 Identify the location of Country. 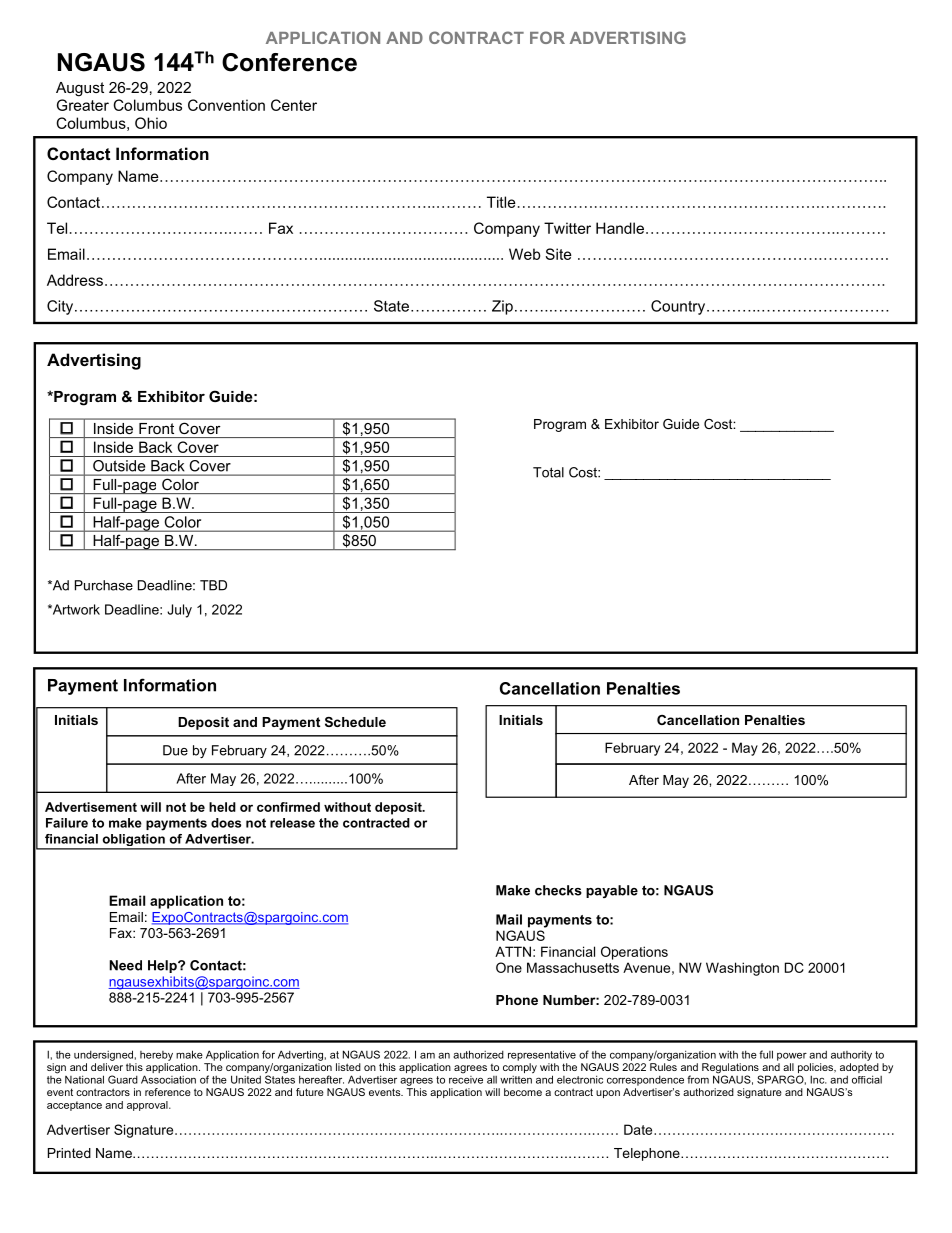
(679, 307).
